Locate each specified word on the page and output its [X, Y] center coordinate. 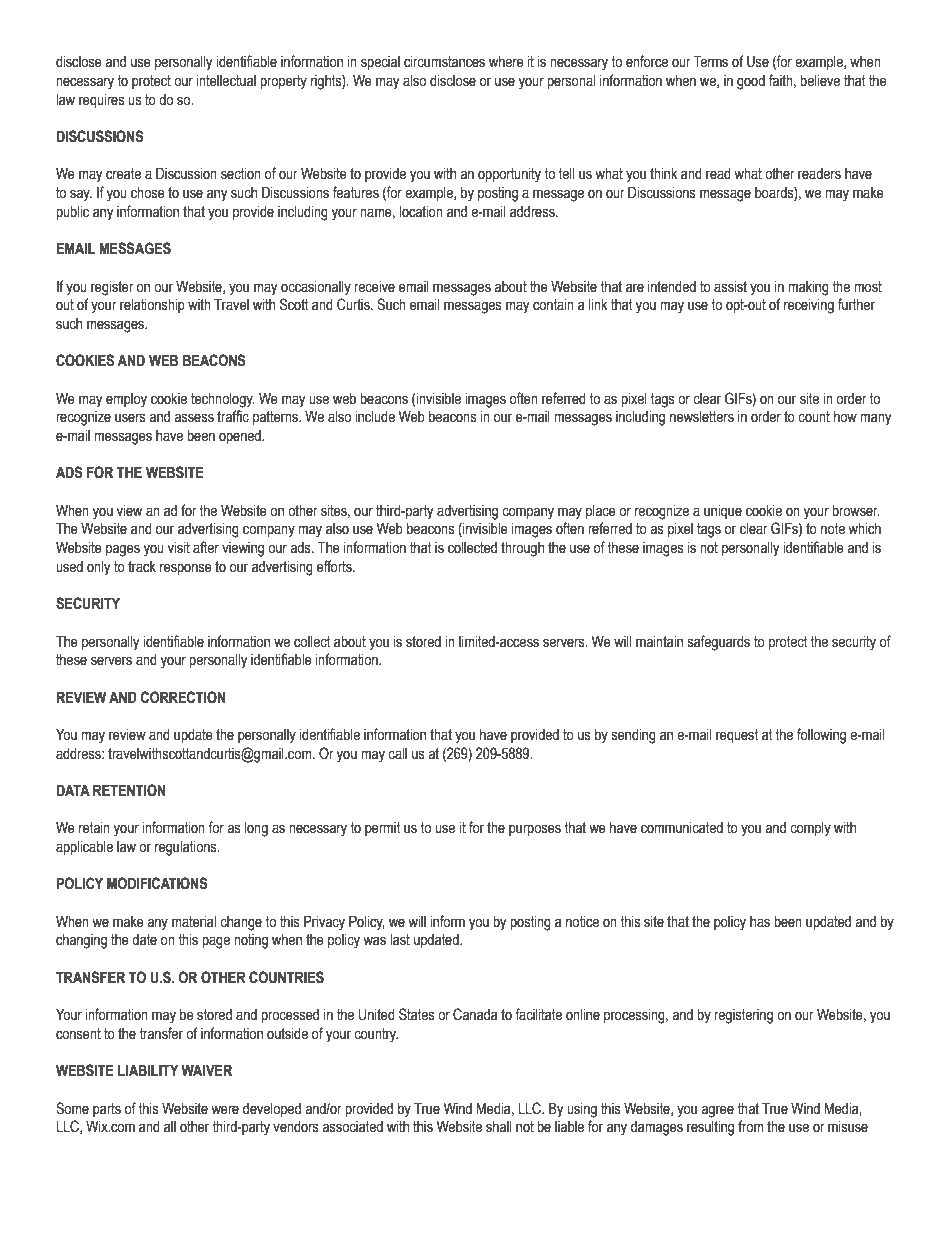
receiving [809, 306]
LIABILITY [148, 1070]
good [751, 82]
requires [102, 101]
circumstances [444, 62]
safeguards [719, 643]
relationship [152, 306]
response [186, 569]
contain [553, 305]
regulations [187, 848]
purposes [535, 830]
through [522, 549]
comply [810, 829]
